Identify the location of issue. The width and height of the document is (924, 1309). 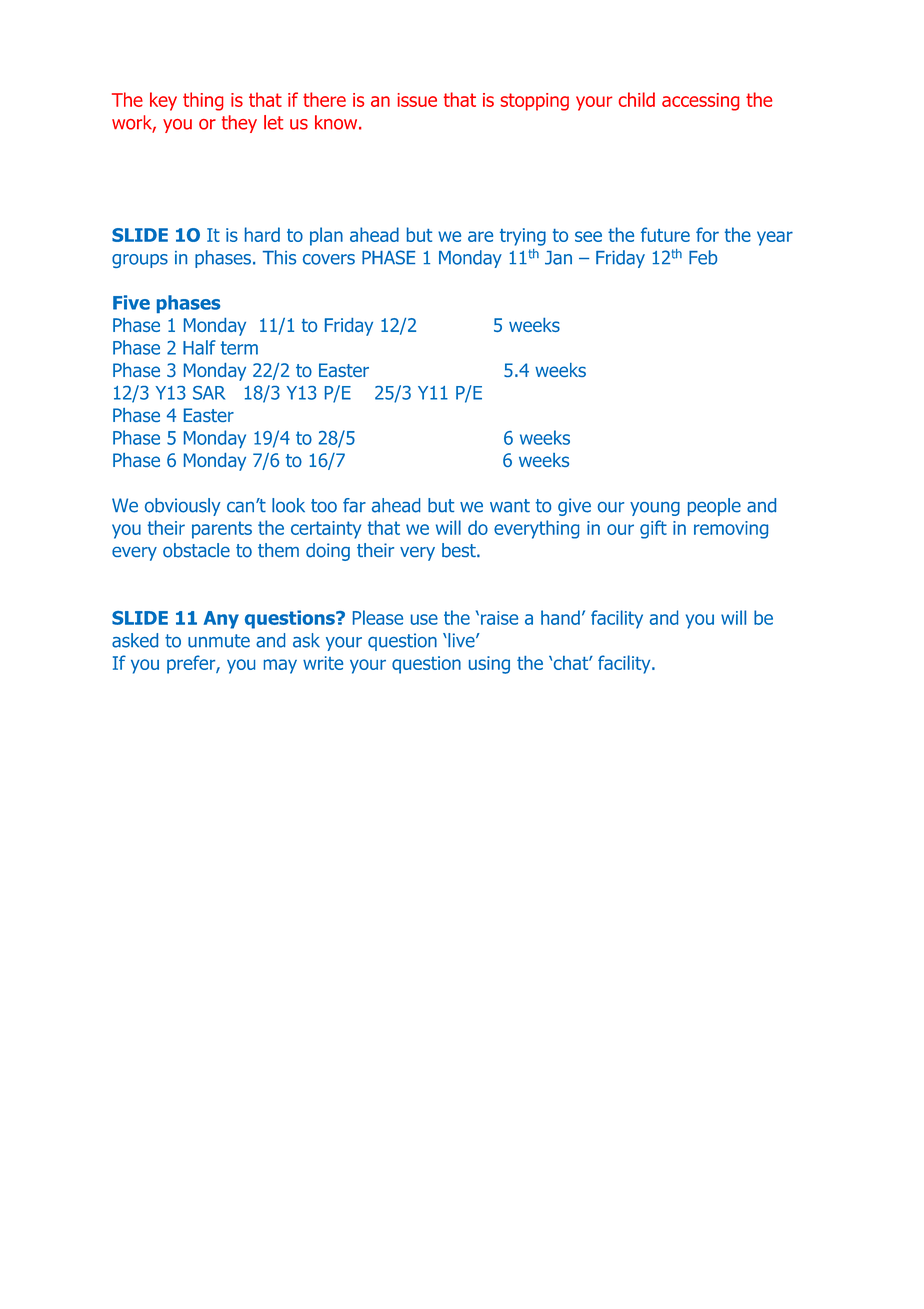
(417, 100).
